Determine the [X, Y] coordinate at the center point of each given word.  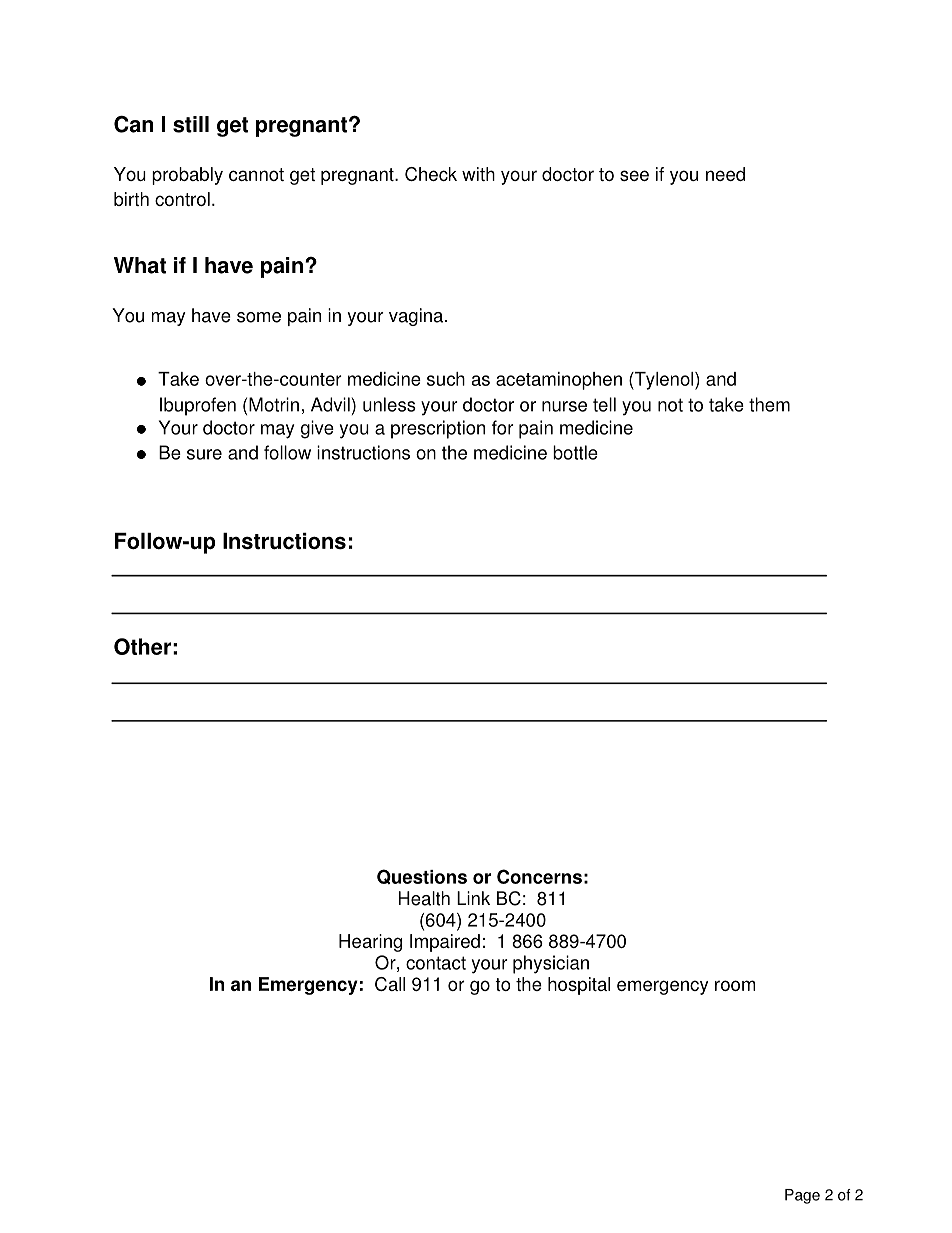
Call [390, 984]
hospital [579, 986]
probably [187, 176]
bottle [575, 452]
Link [473, 898]
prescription [438, 429]
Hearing [370, 943]
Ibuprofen [198, 406]
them [769, 404]
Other [142, 646]
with [478, 174]
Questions [422, 876]
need [725, 174]
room [735, 985]
